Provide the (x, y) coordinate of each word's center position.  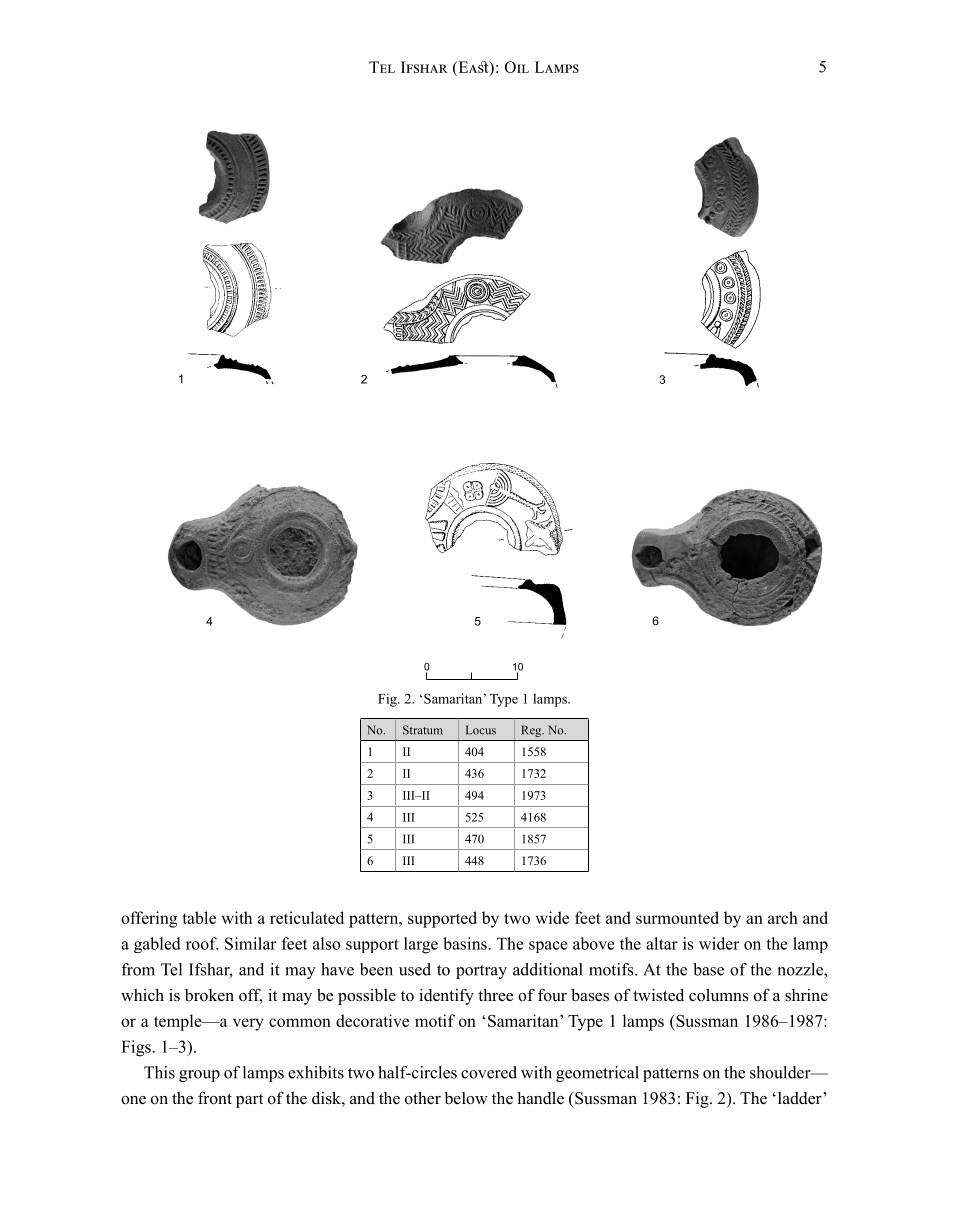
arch (783, 917)
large (421, 945)
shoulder (781, 1072)
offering (149, 919)
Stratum (423, 730)
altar (662, 943)
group (199, 1076)
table (199, 917)
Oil (517, 67)
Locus (481, 730)
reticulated (307, 917)
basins (465, 943)
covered (489, 1072)
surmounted (677, 917)
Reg (532, 731)
